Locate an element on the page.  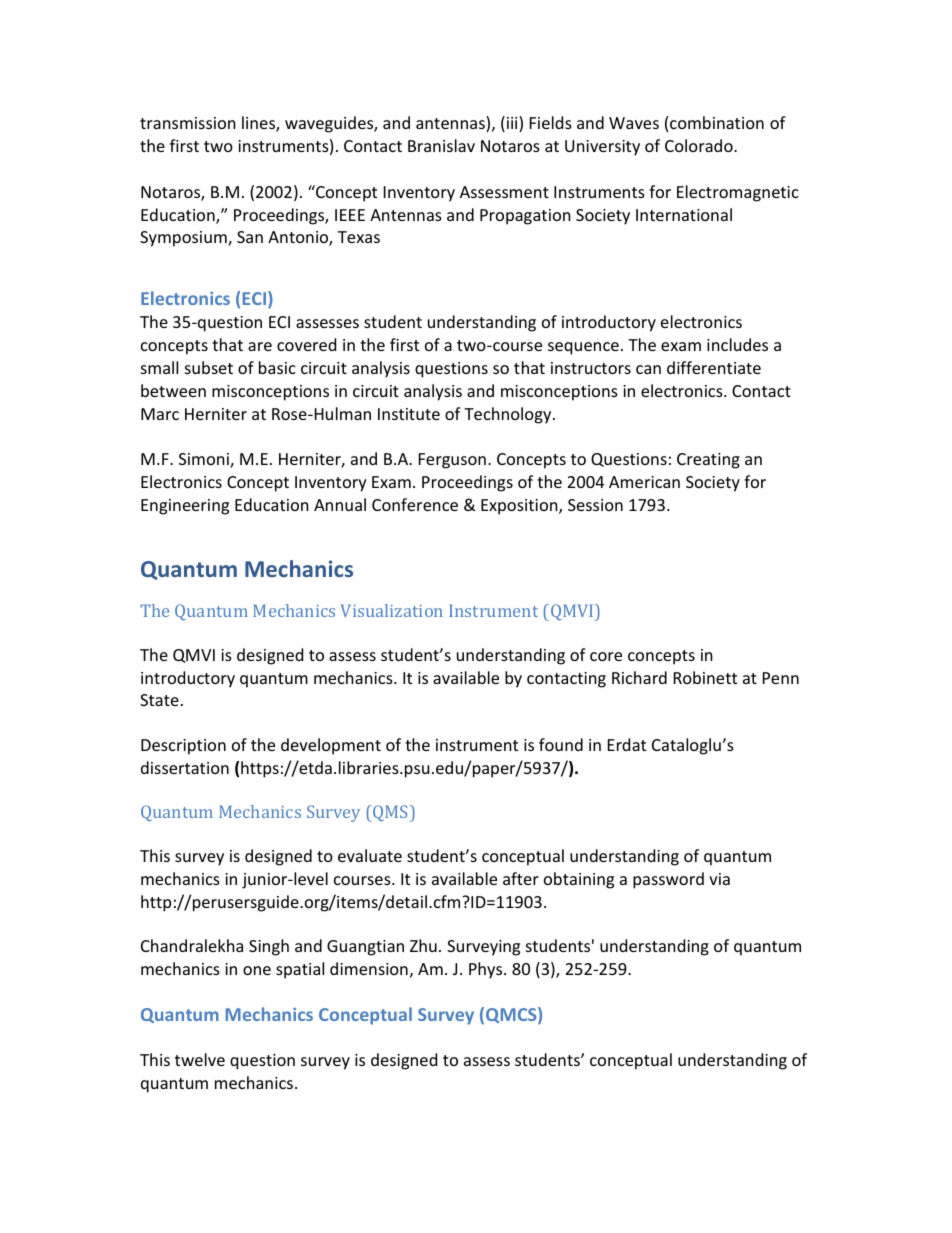
Colorado is located at coordinates (700, 145).
